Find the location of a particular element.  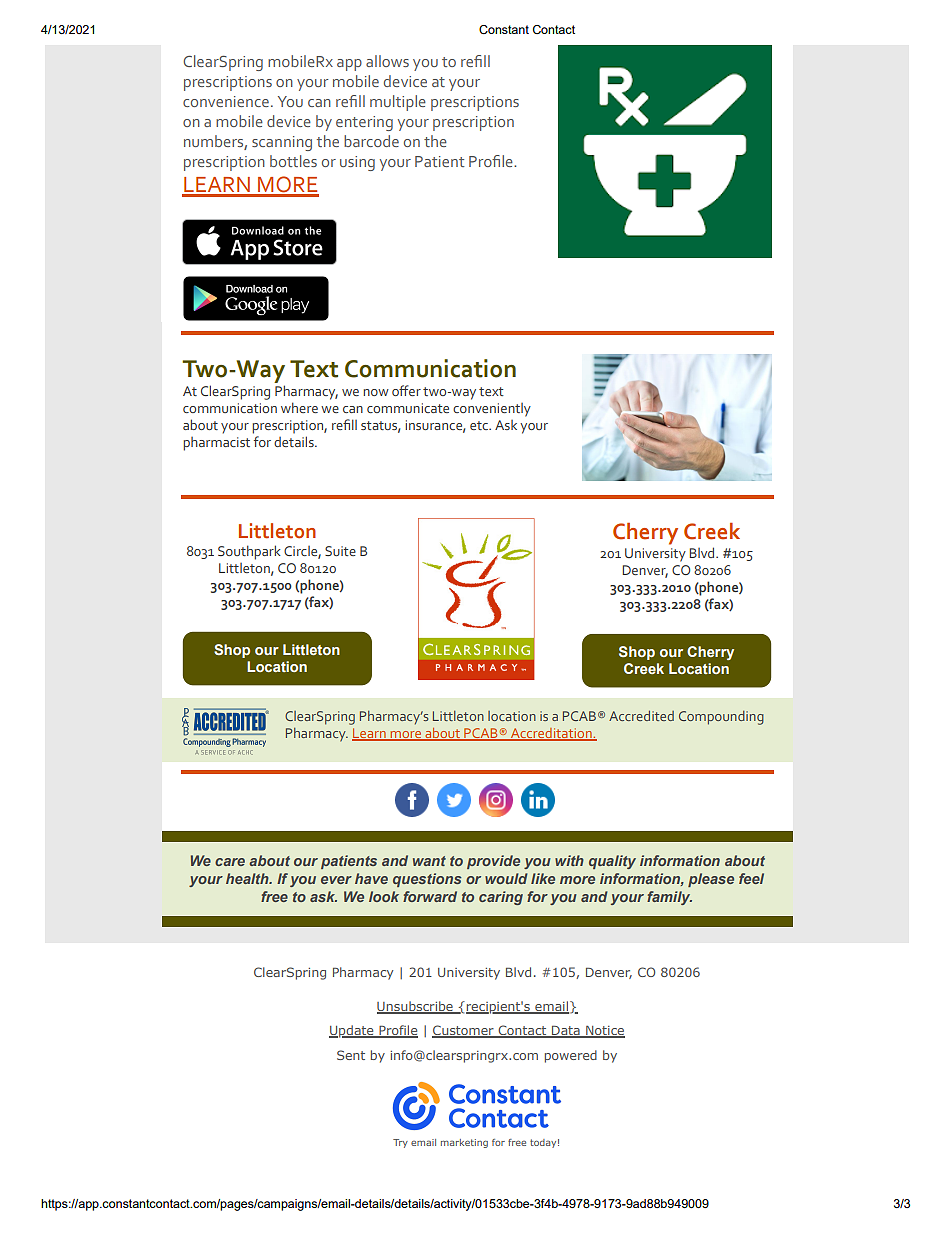

scanning is located at coordinates (282, 143).
